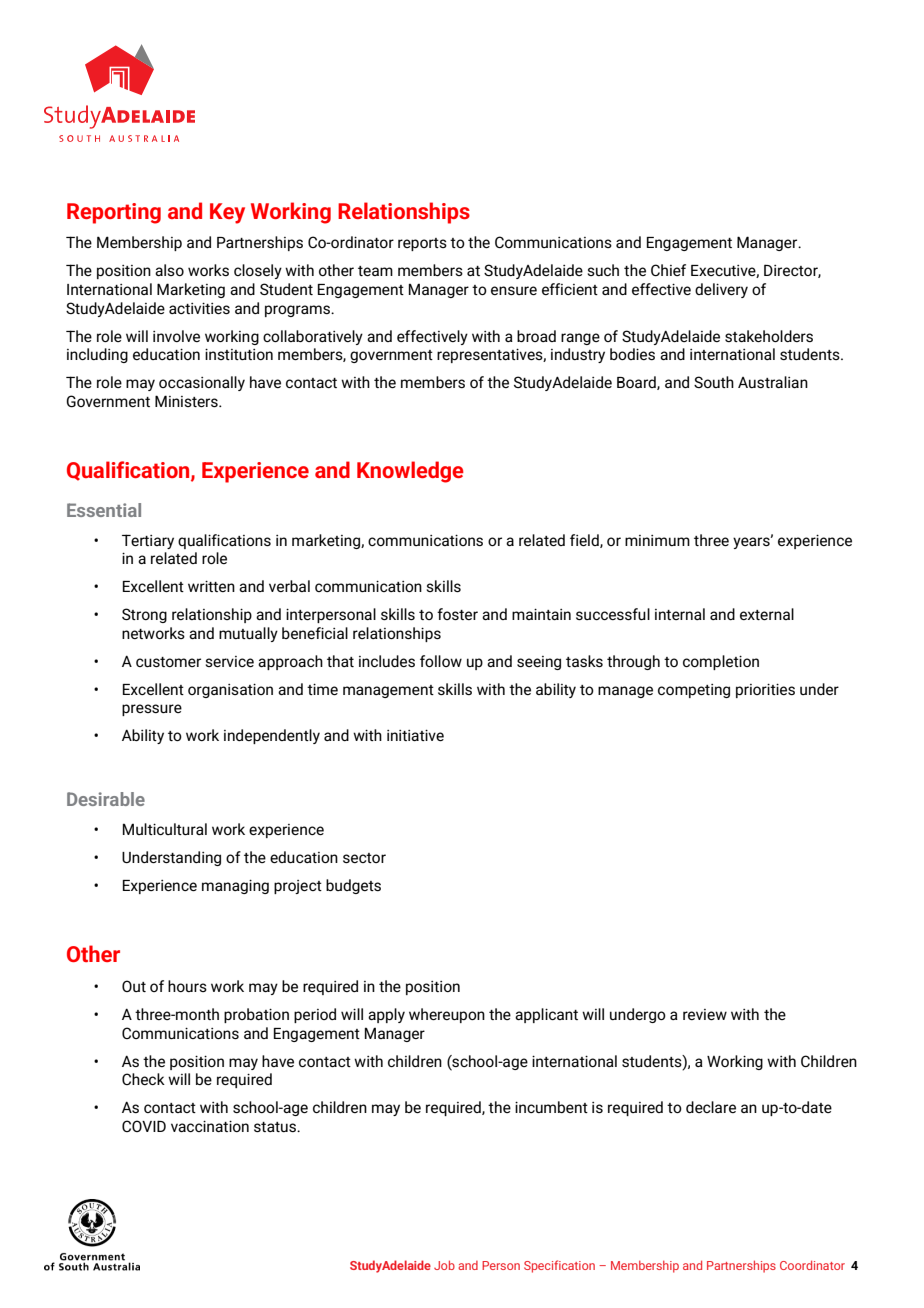 The width and height of the document is (924, 1308). I want to click on vaccination, so click(210, 1126).
